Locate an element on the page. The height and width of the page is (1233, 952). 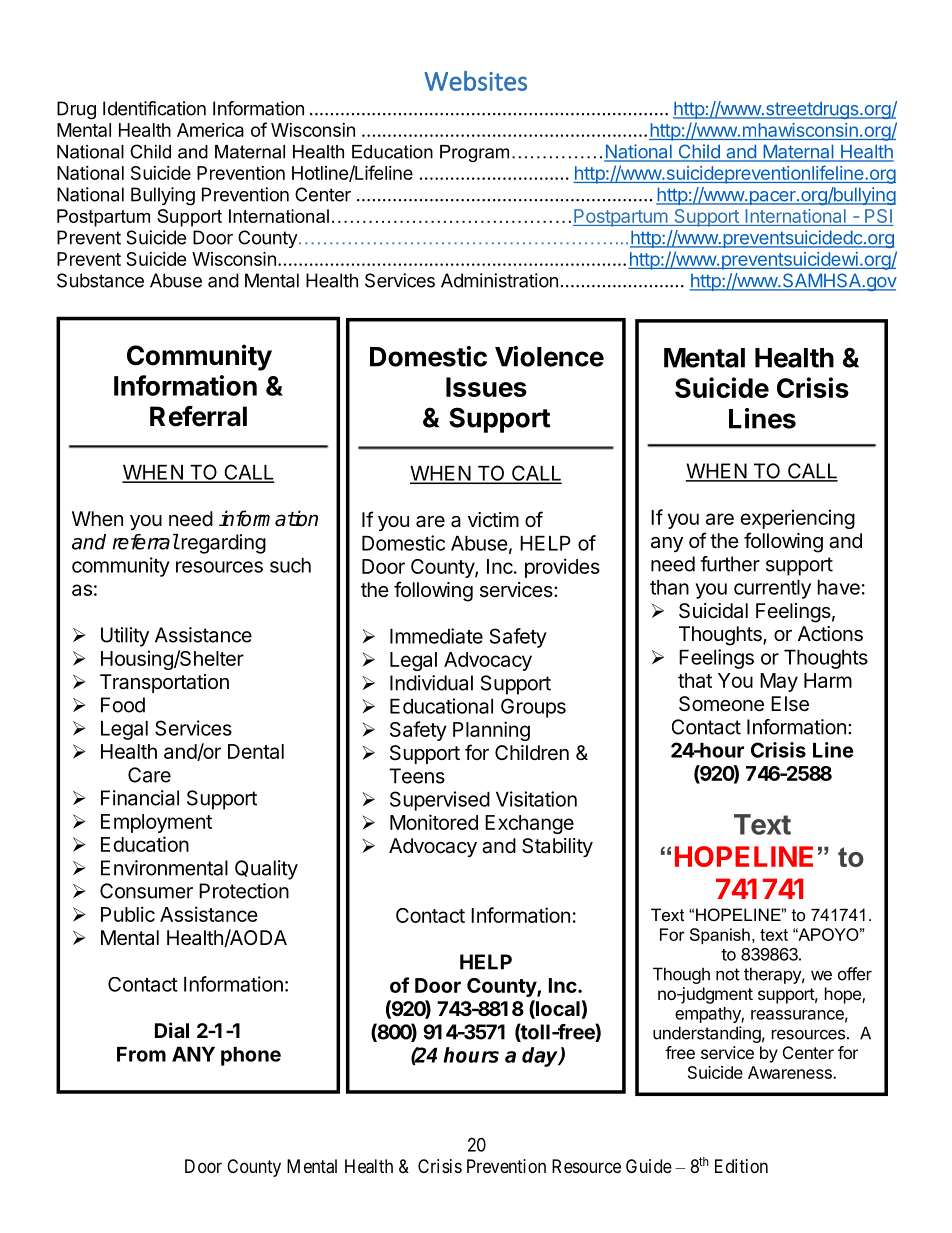
Visitation is located at coordinates (536, 799).
